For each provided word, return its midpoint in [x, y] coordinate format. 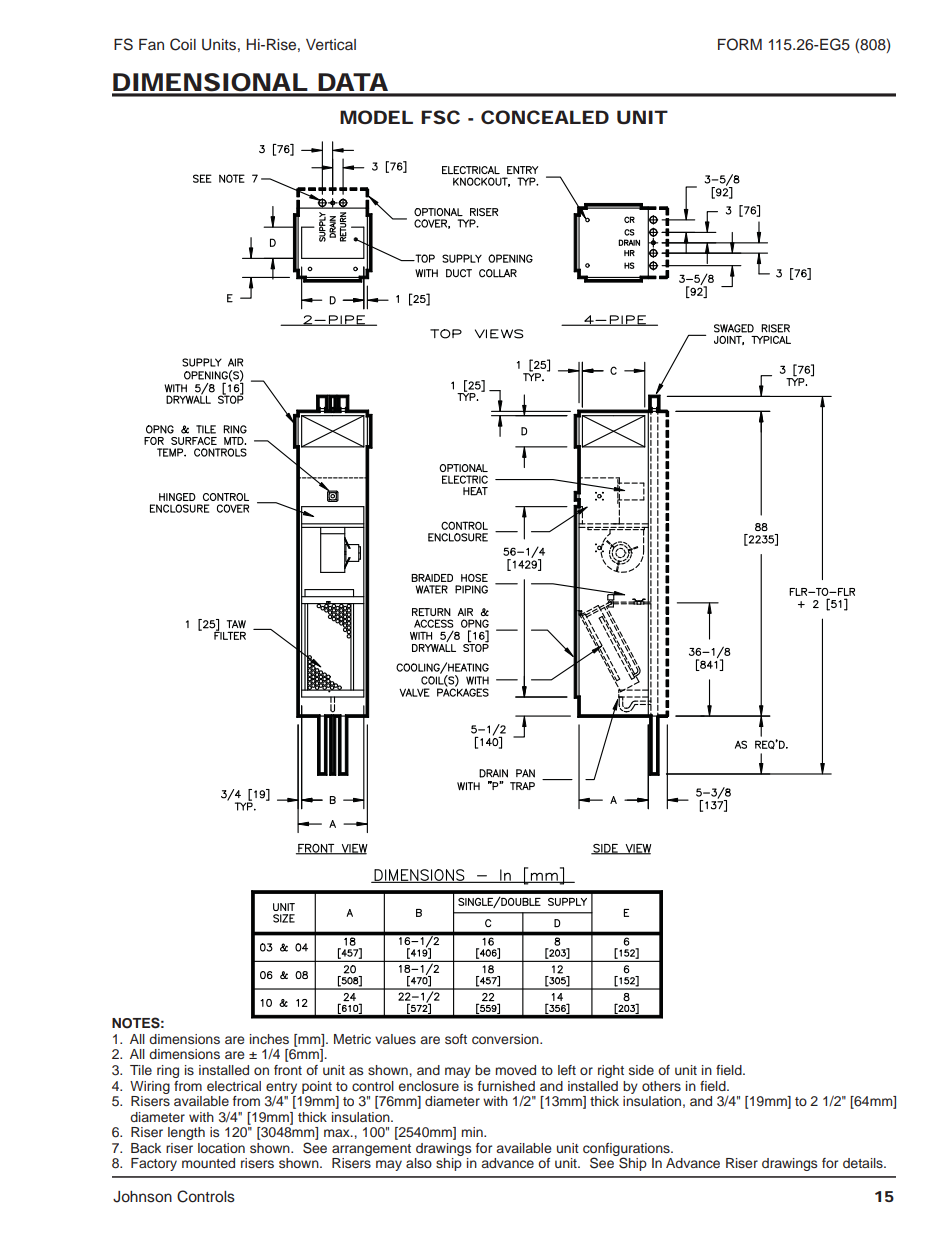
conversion [506, 1039]
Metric [352, 1039]
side [641, 1070]
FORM [740, 44]
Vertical [331, 45]
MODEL [376, 117]
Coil [183, 44]
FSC [440, 117]
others [661, 1086]
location [221, 1148]
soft [456, 1039]
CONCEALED [545, 117]
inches [269, 1039]
